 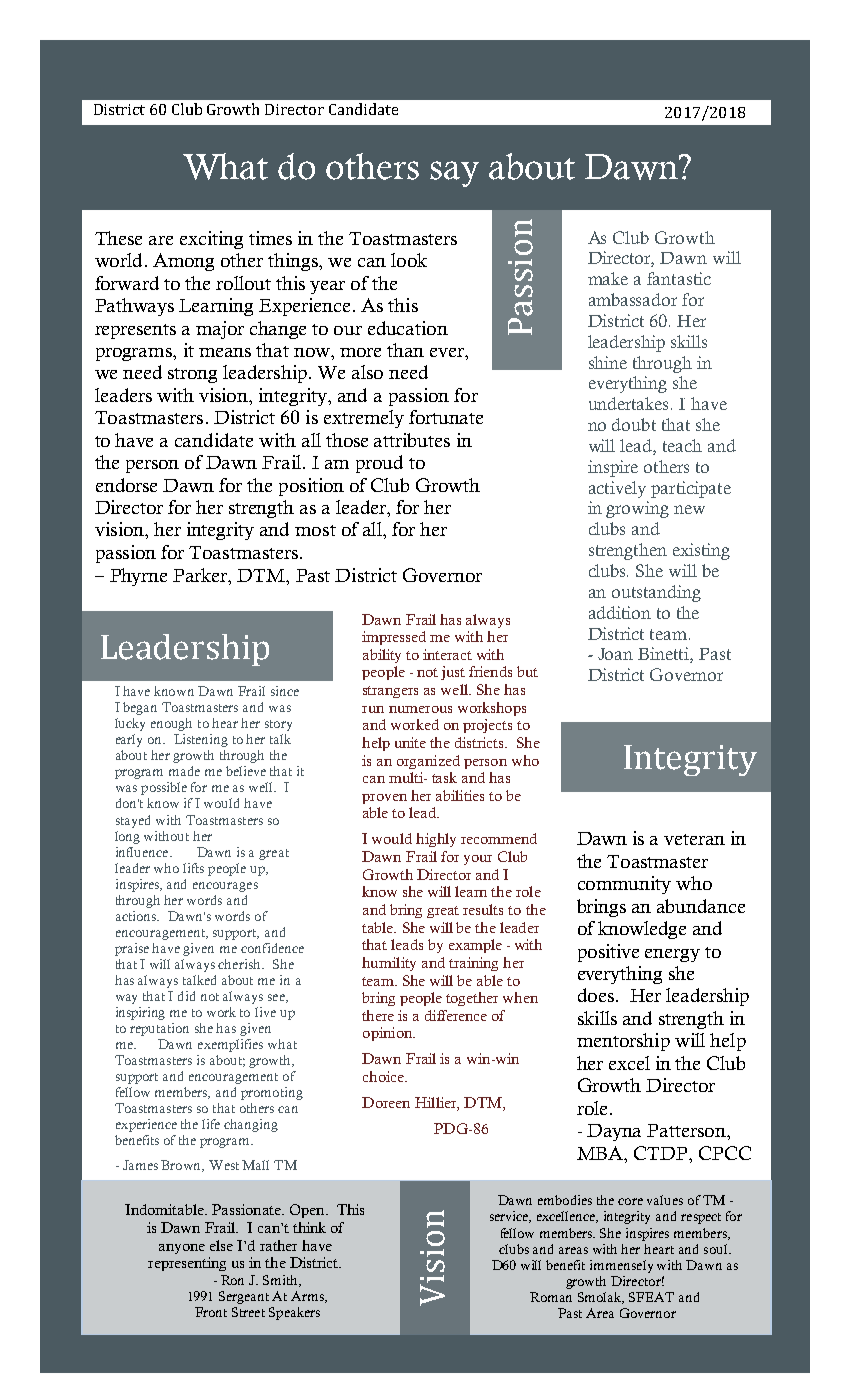 What do you see at coordinates (656, 593) in the screenshot?
I see `outstanding` at bounding box center [656, 593].
